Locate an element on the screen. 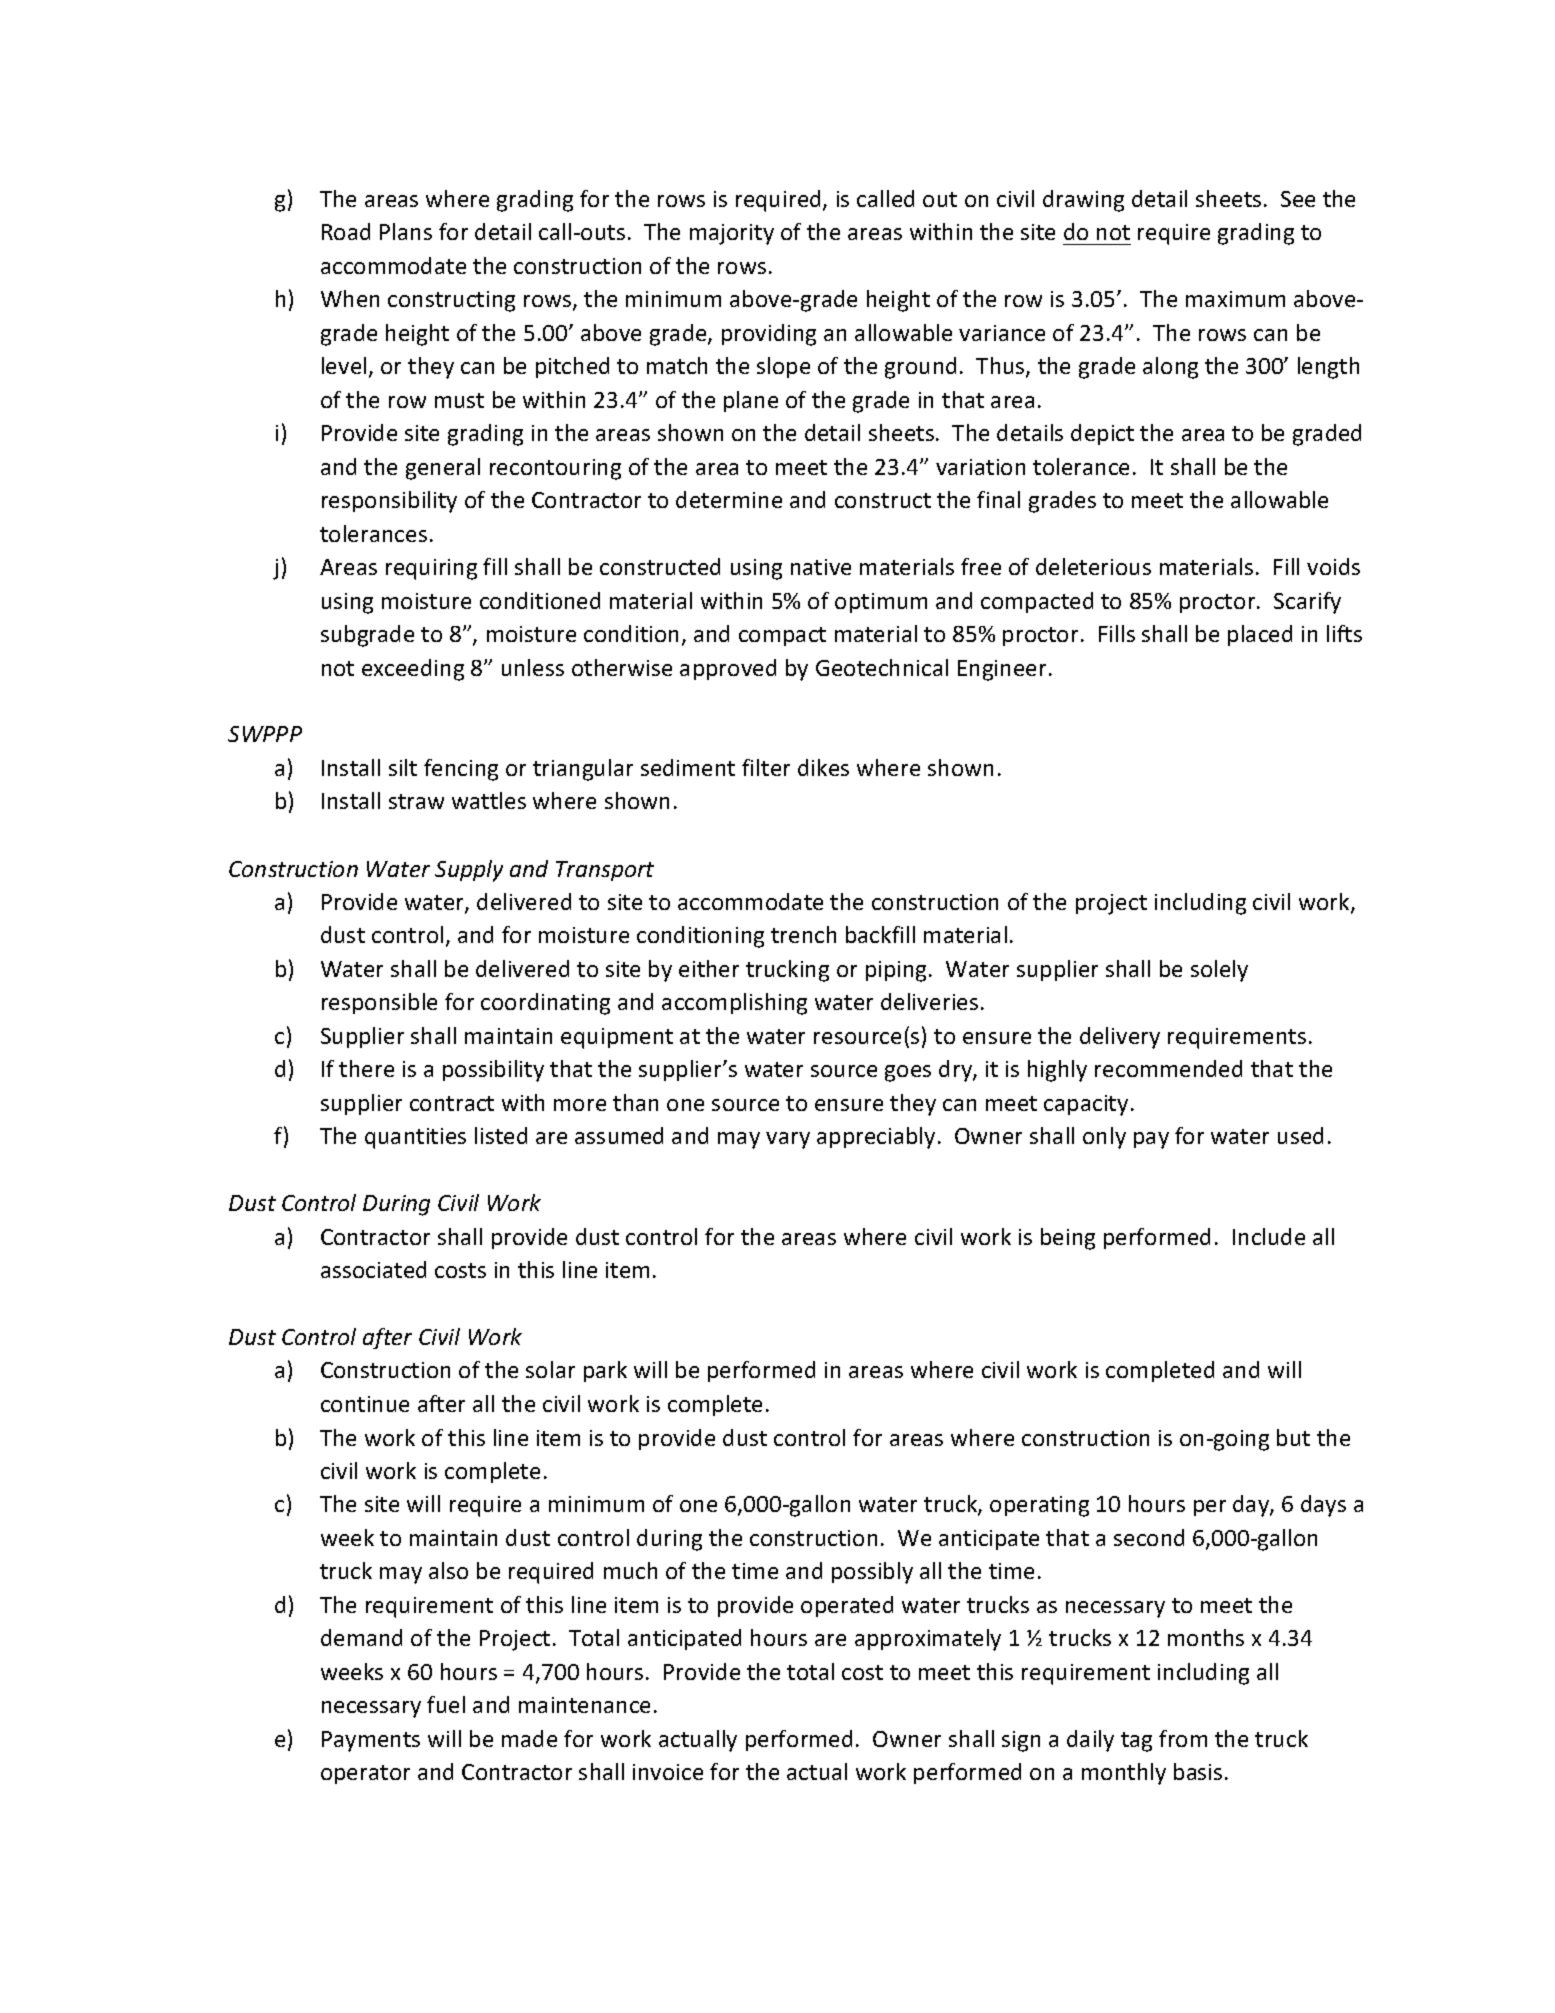 This screenshot has height=2013, width=1555. fencing is located at coordinates (461, 770).
